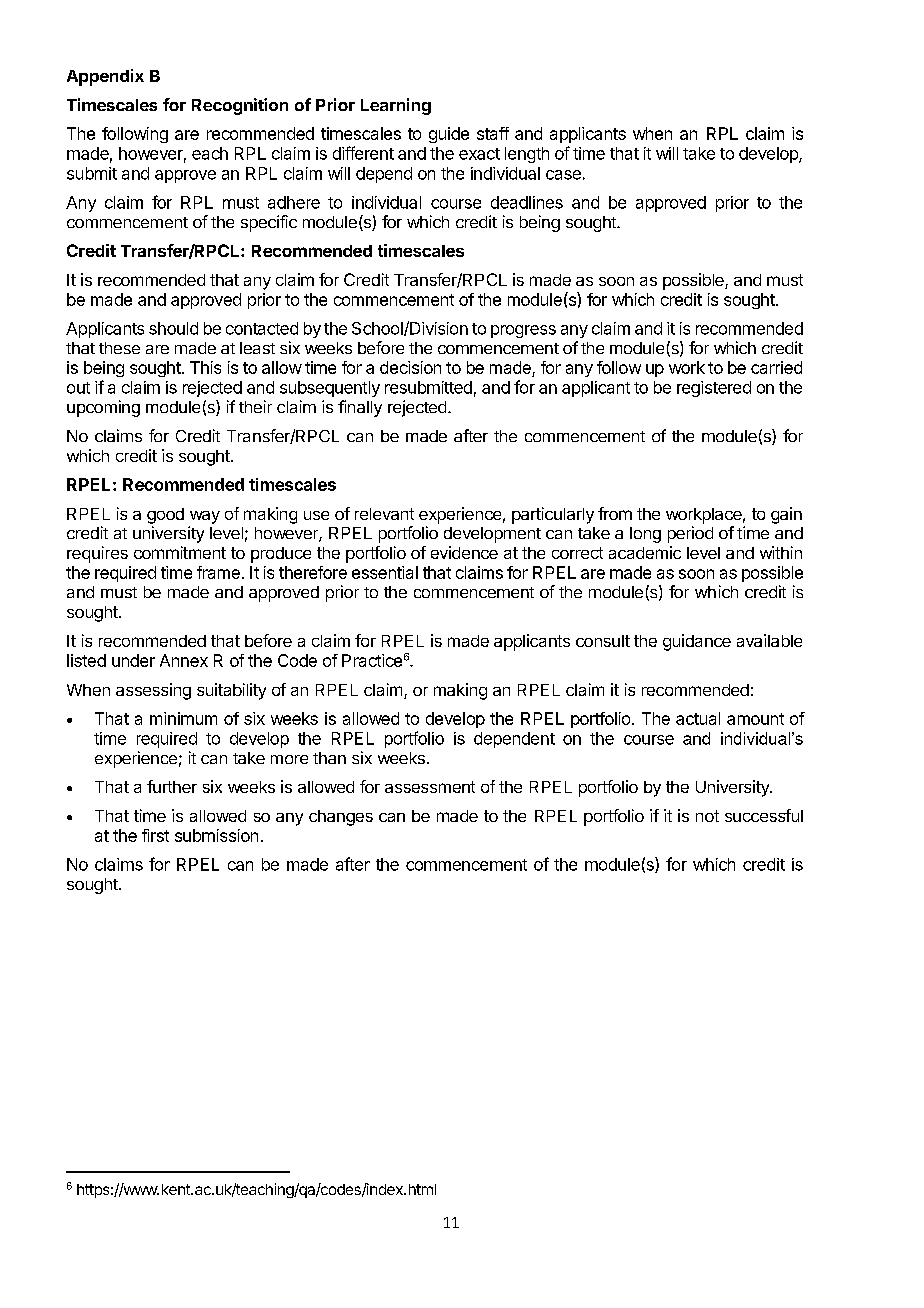 This screenshot has width=924, height=1308. What do you see at coordinates (396, 106) in the screenshot?
I see `Learning` at bounding box center [396, 106].
